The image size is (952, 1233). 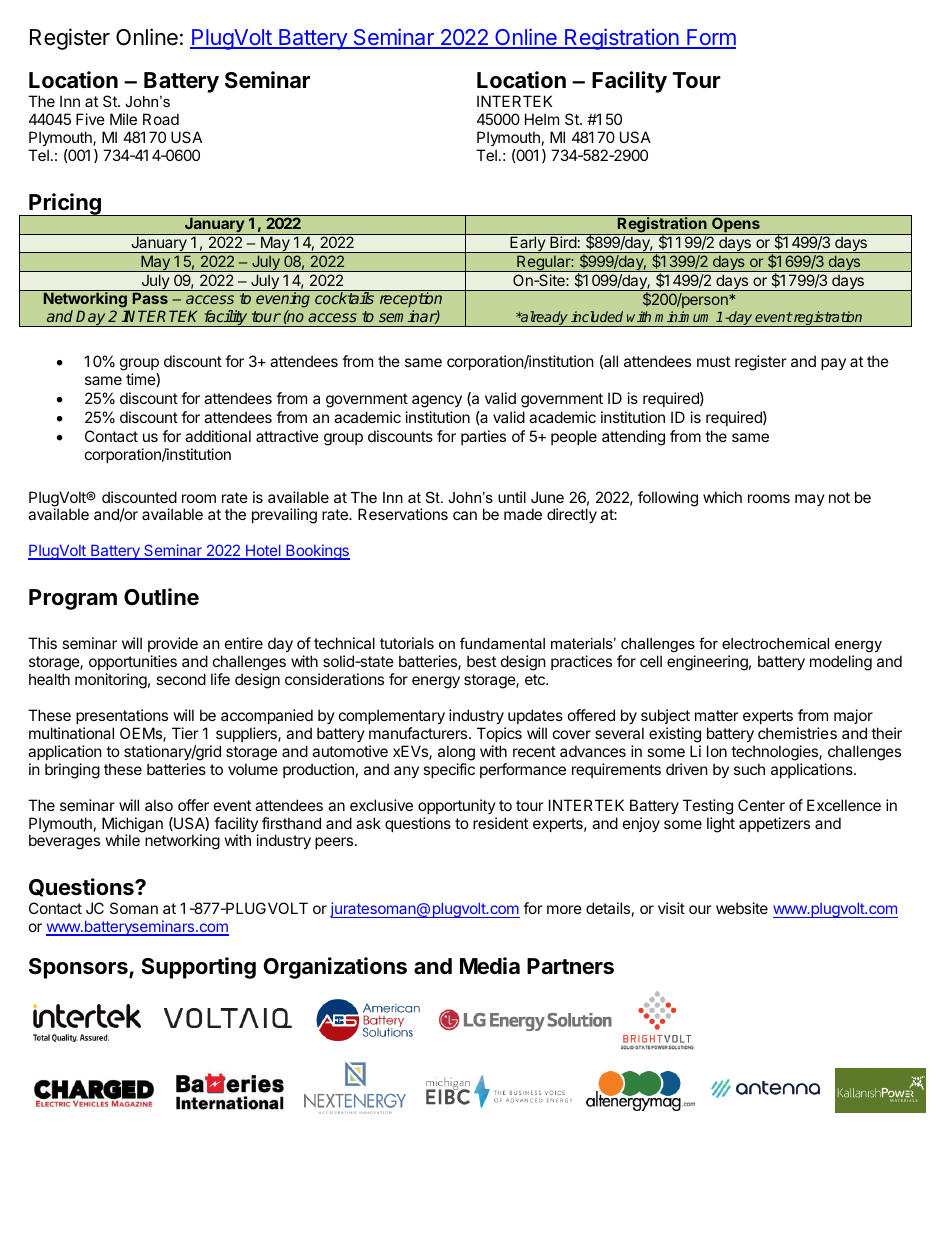 I want to click on parties, so click(x=483, y=437).
